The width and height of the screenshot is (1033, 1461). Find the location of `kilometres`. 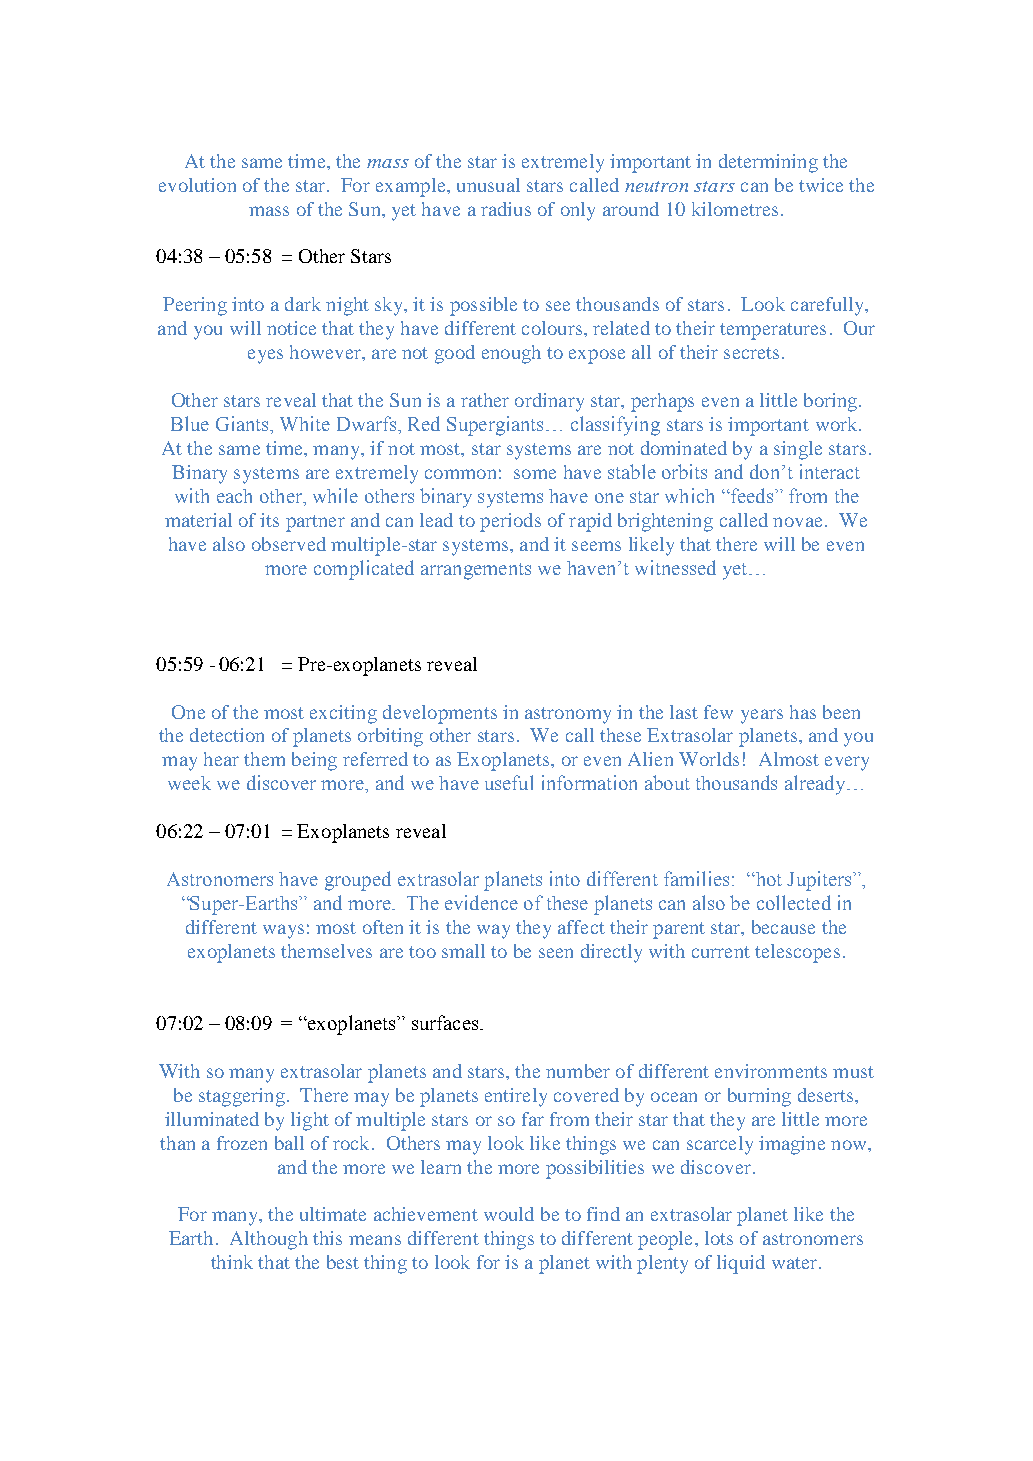

kilometres is located at coordinates (735, 209).
